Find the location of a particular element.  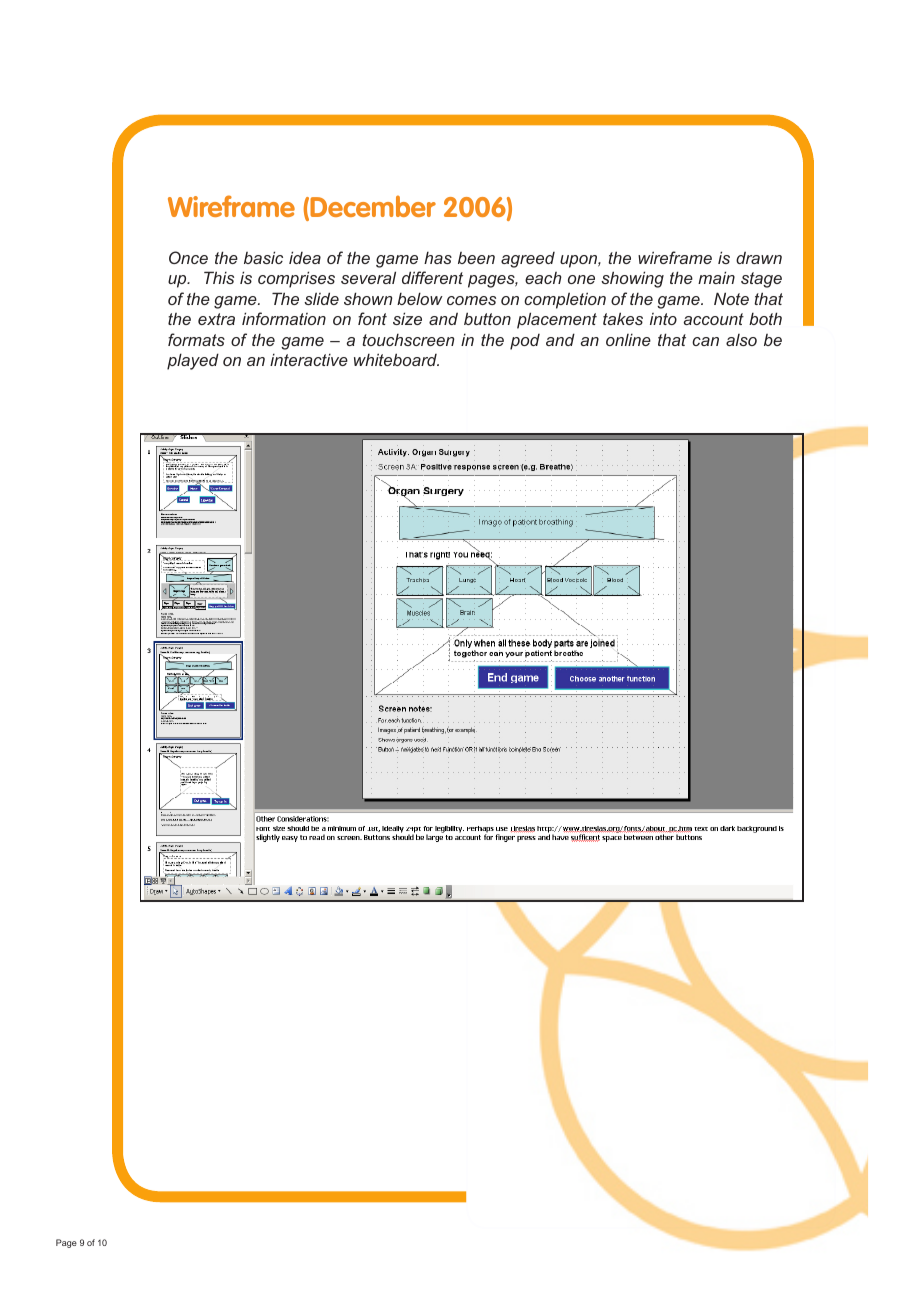

whiteboard is located at coordinates (396, 359).
